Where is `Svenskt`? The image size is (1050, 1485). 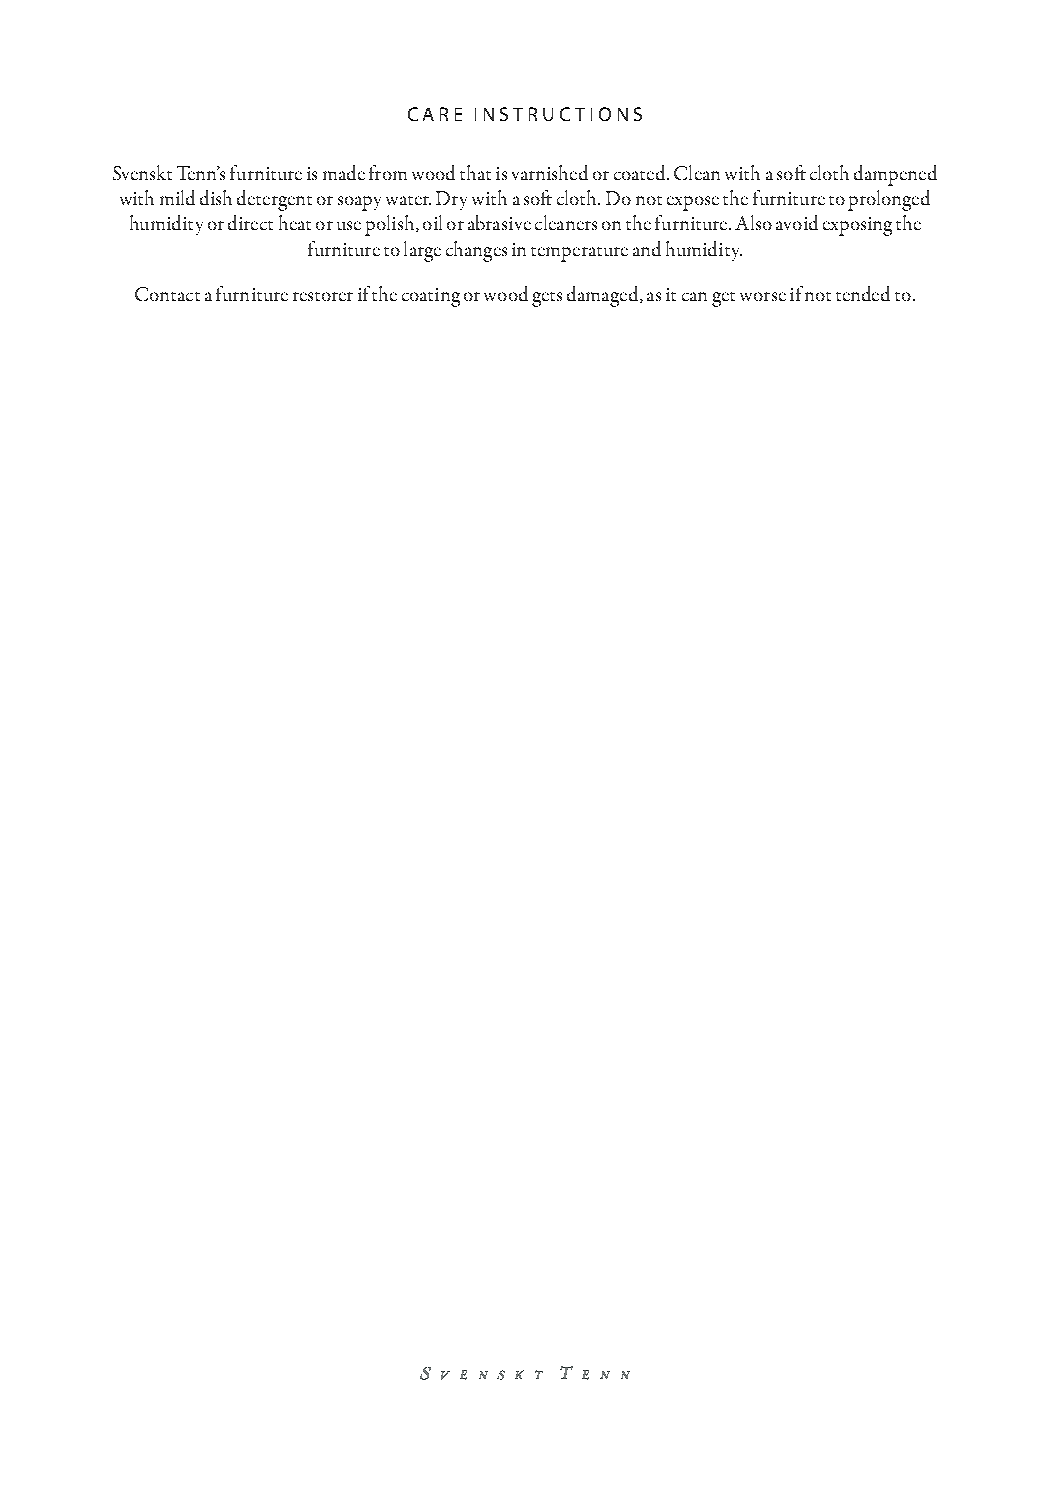
Svenskt is located at coordinates (142, 172).
